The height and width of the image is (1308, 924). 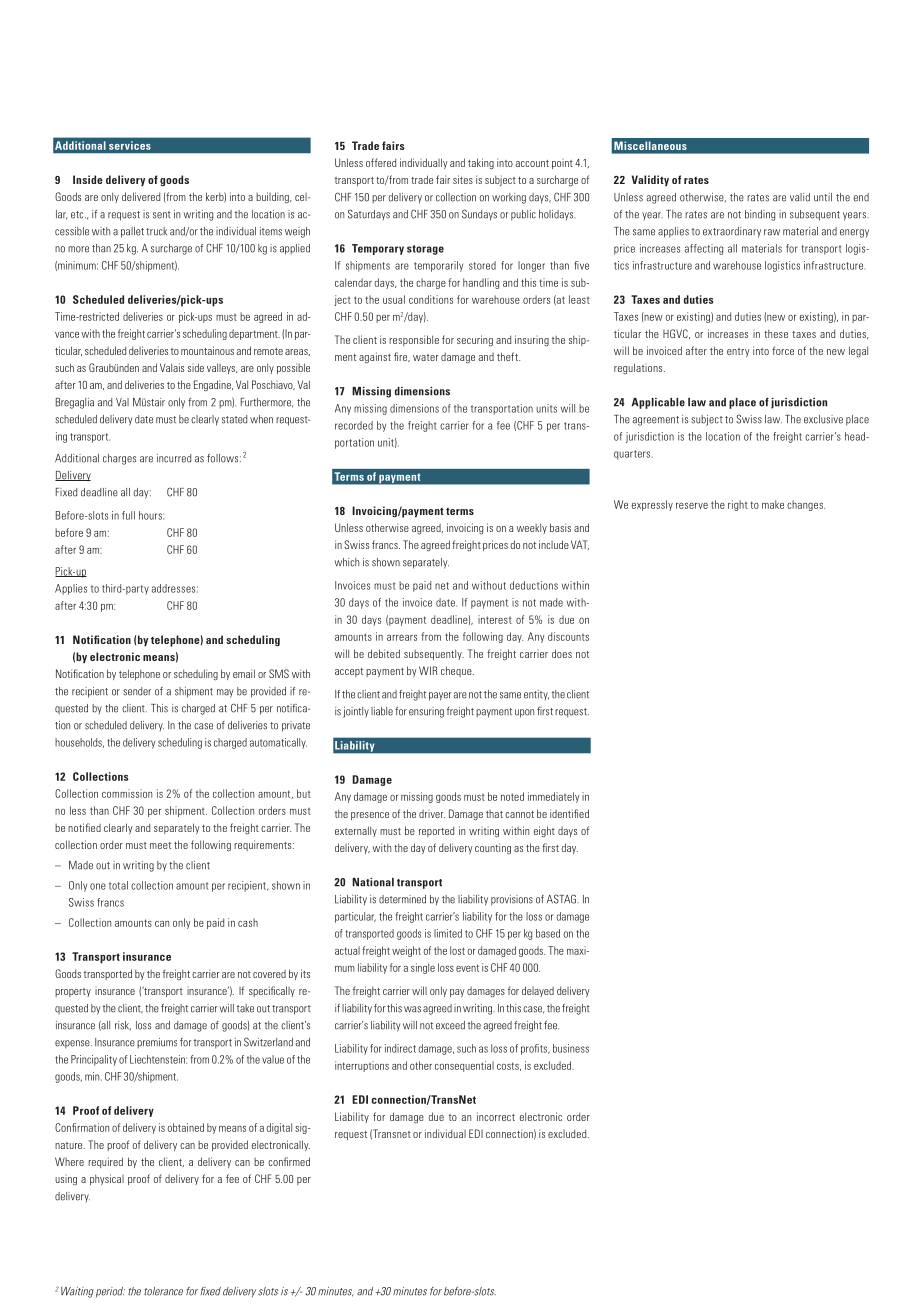 What do you see at coordinates (463, 179) in the image?
I see `sites` at bounding box center [463, 179].
